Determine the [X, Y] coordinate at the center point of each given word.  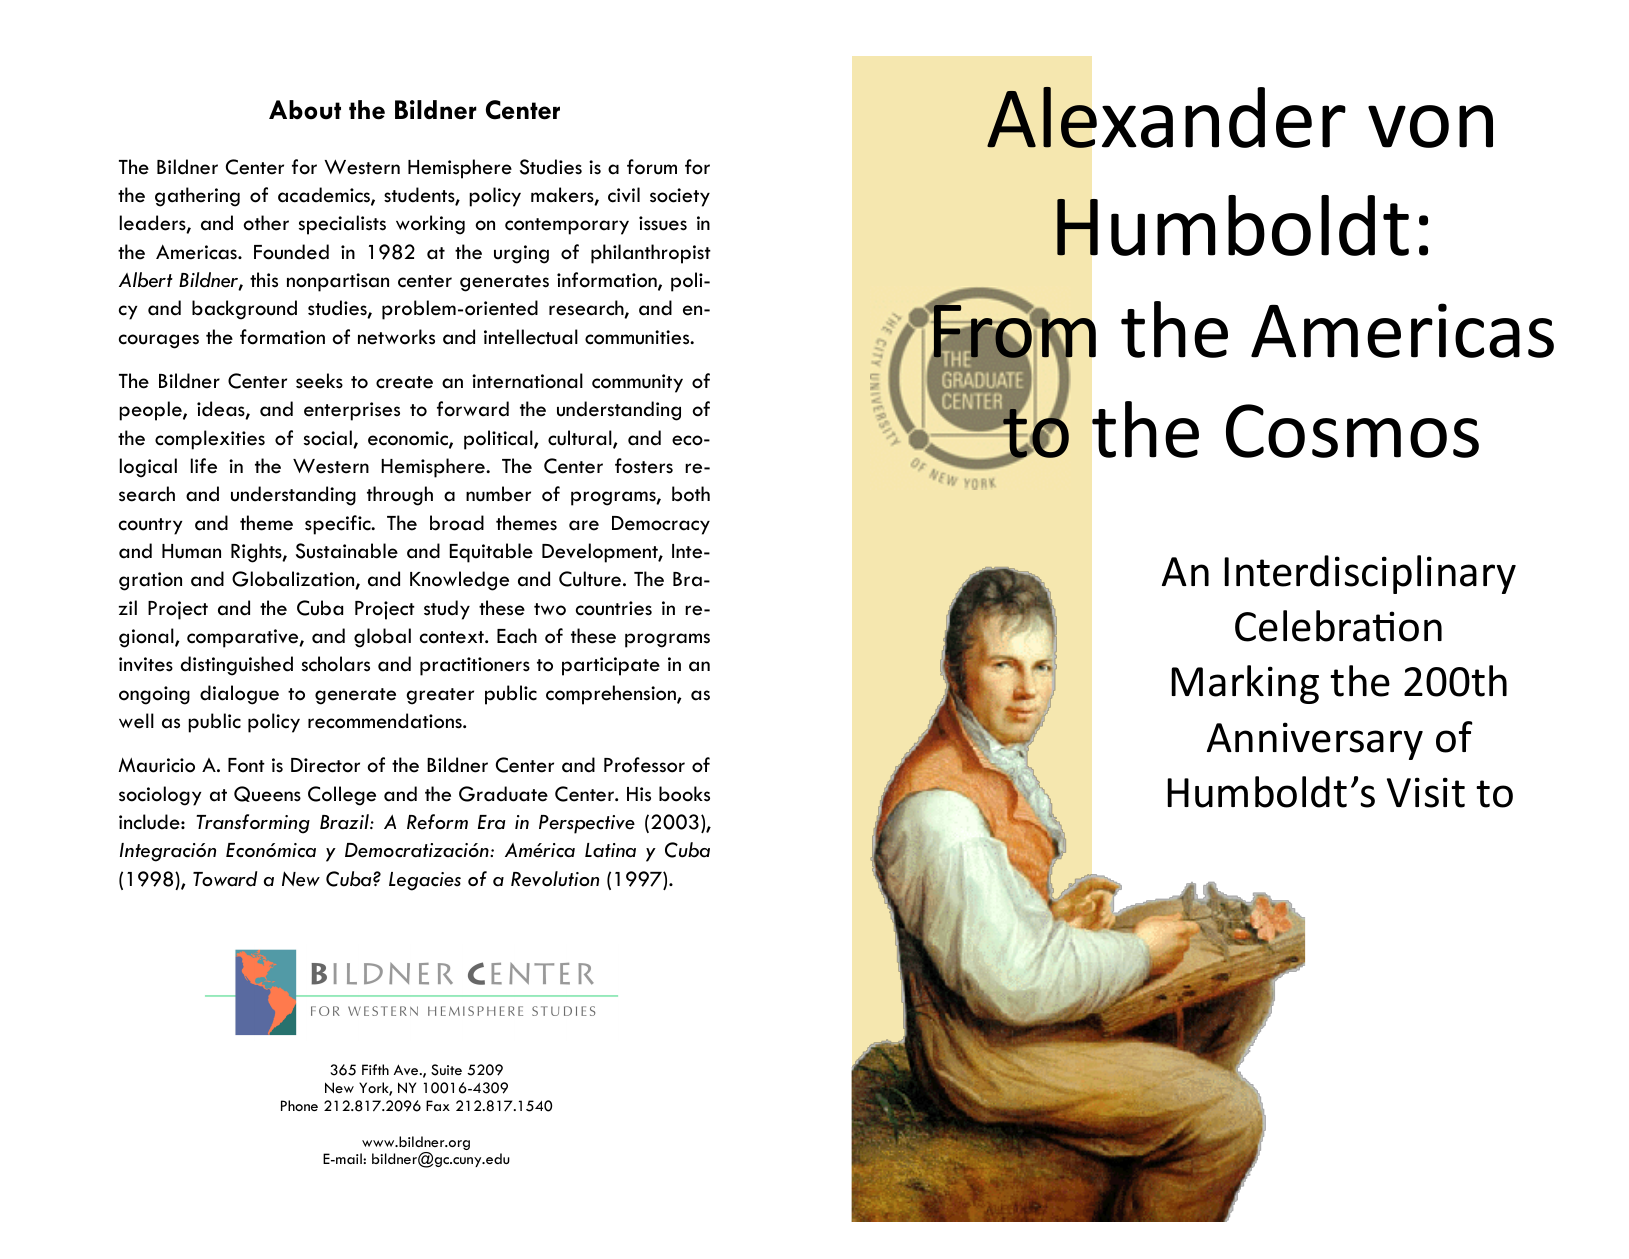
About [305, 110]
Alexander [1166, 117]
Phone [299, 1105]
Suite [446, 1070]
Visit [1426, 792]
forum [652, 167]
